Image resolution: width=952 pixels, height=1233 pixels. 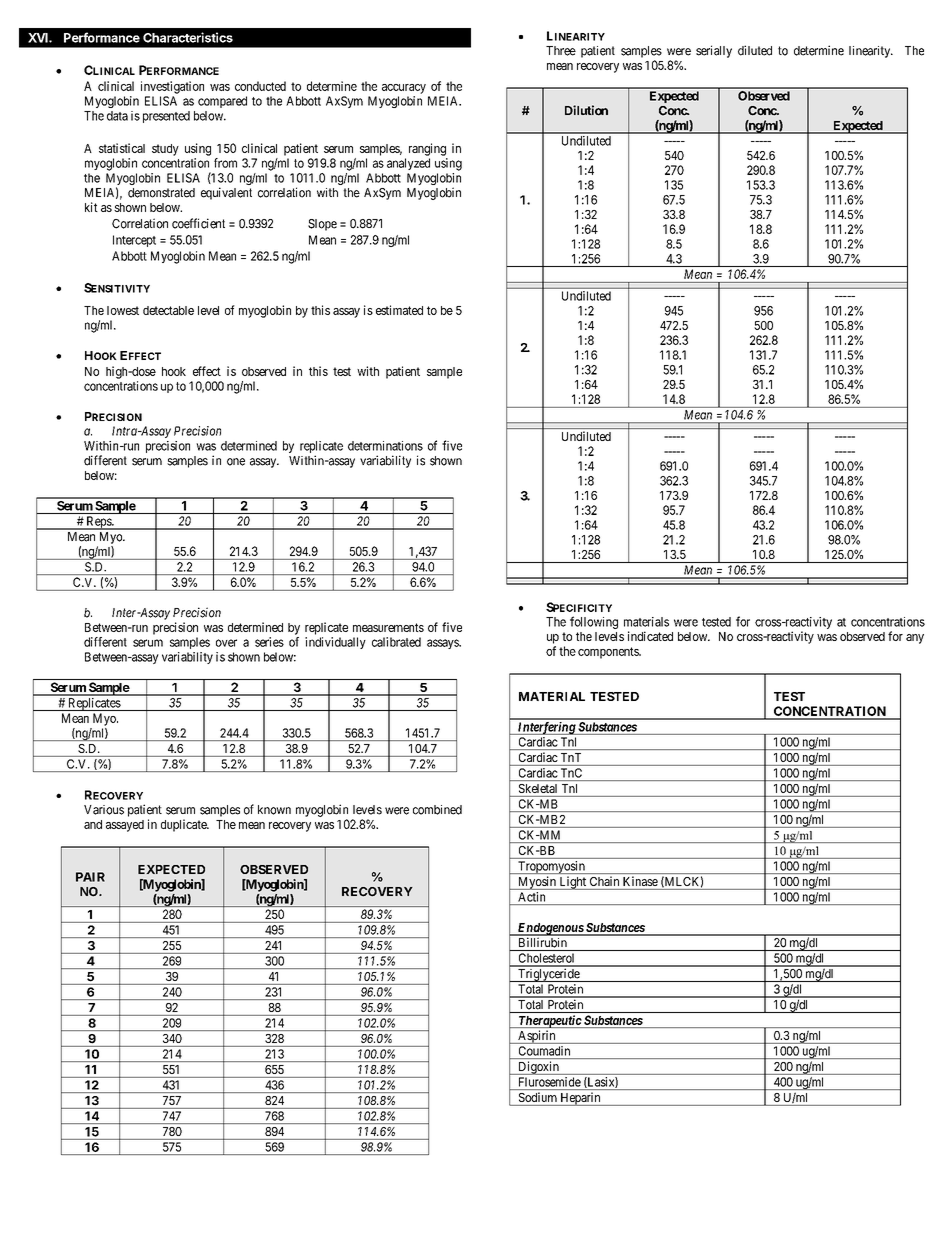 I want to click on series, so click(x=269, y=642).
